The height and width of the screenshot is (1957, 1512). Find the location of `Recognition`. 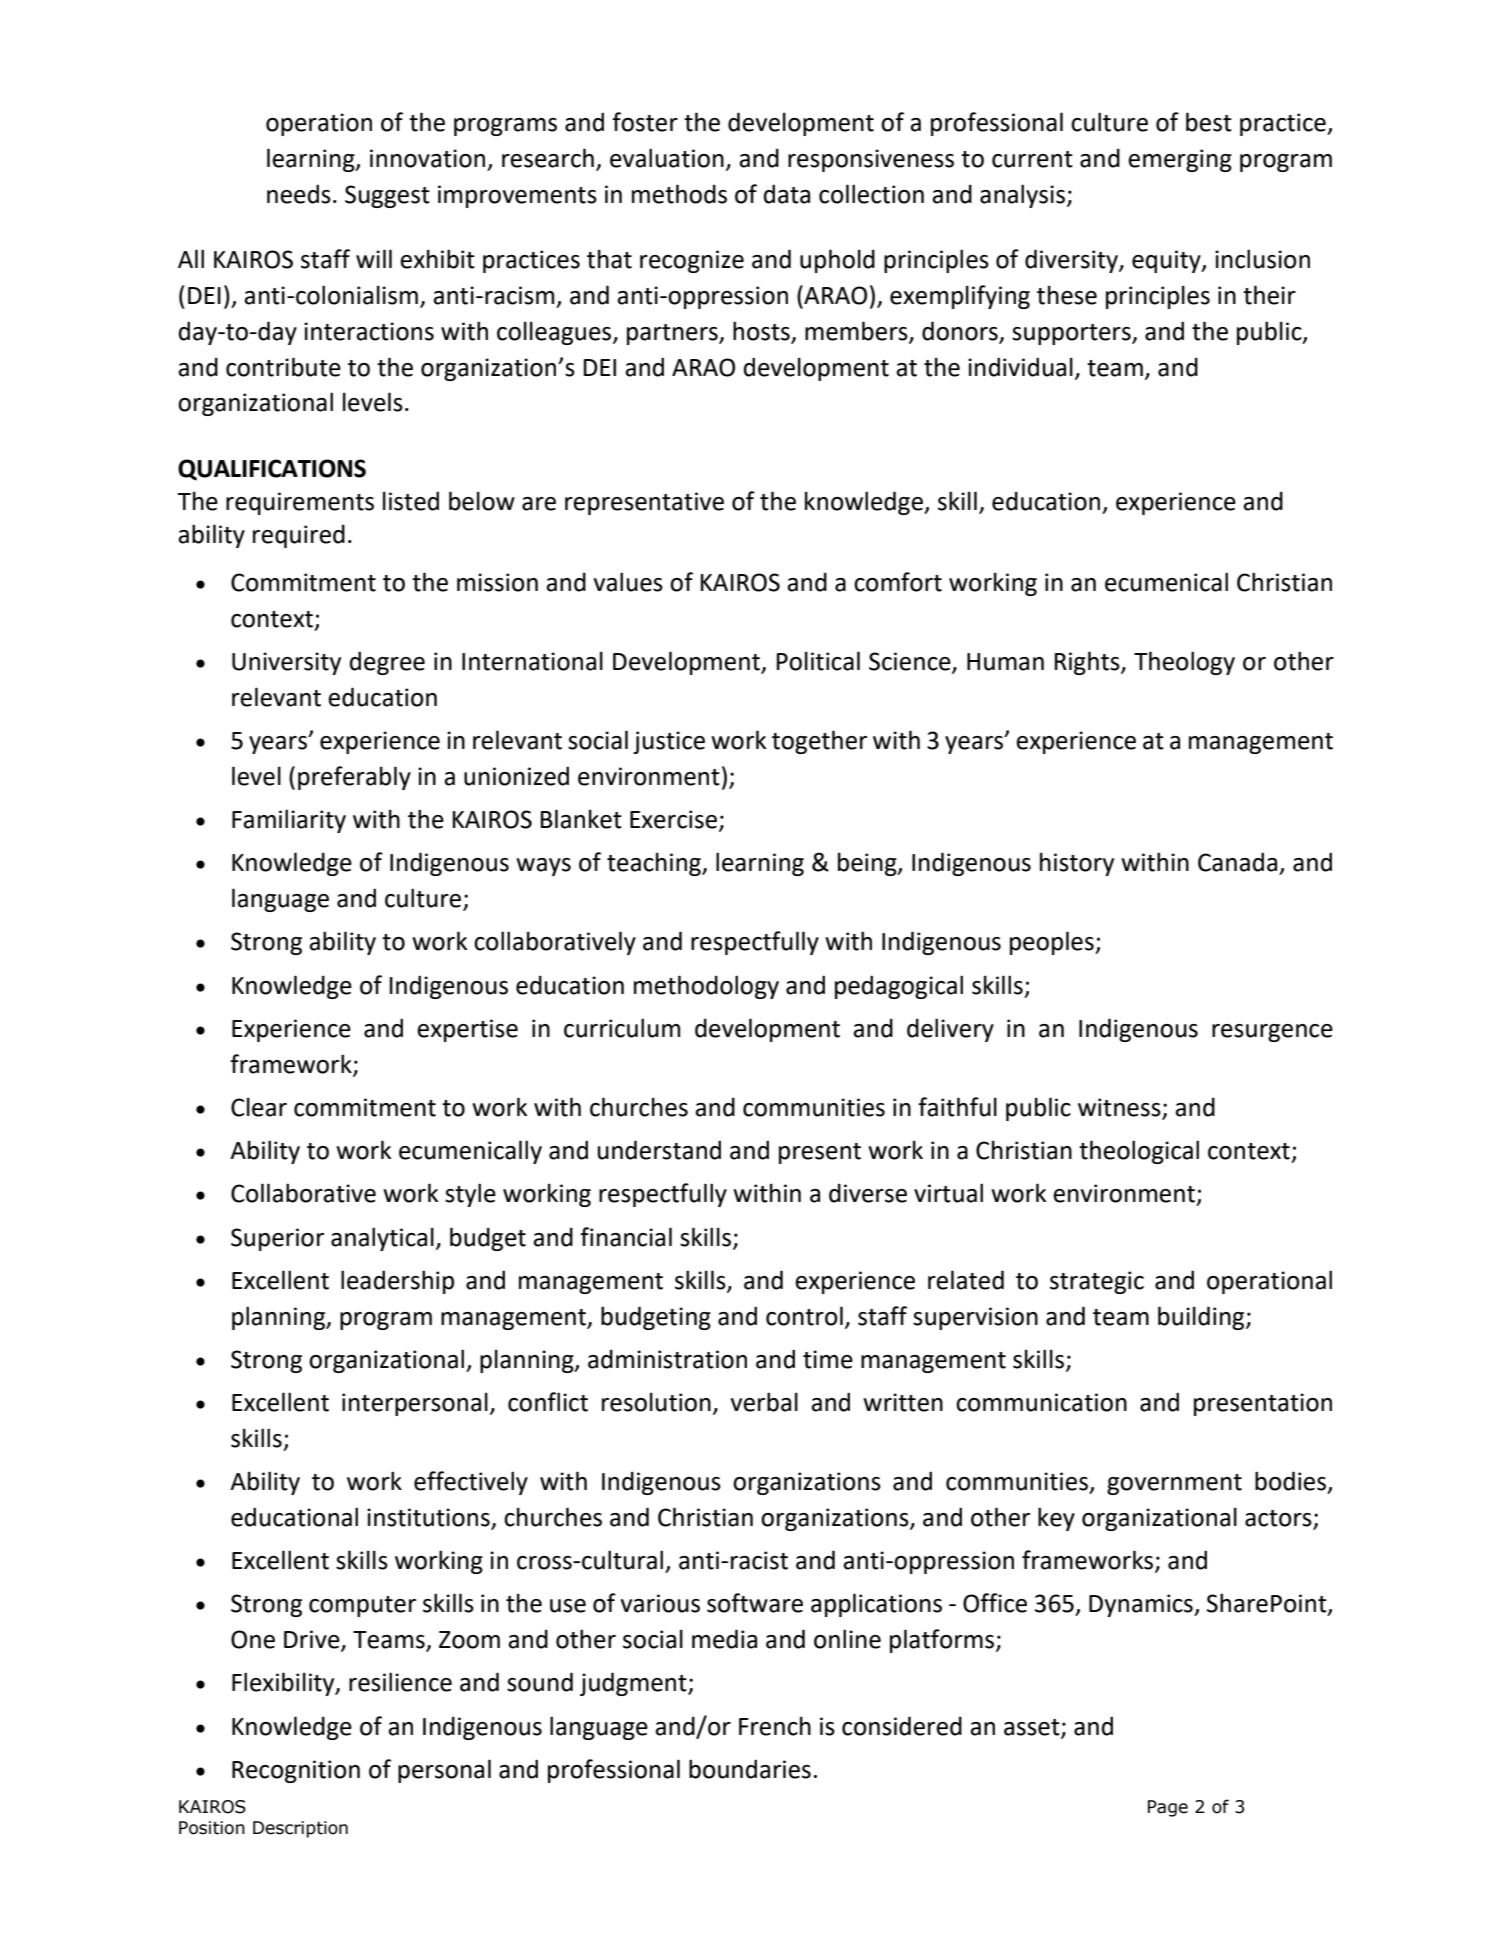

Recognition is located at coordinates (296, 1771).
